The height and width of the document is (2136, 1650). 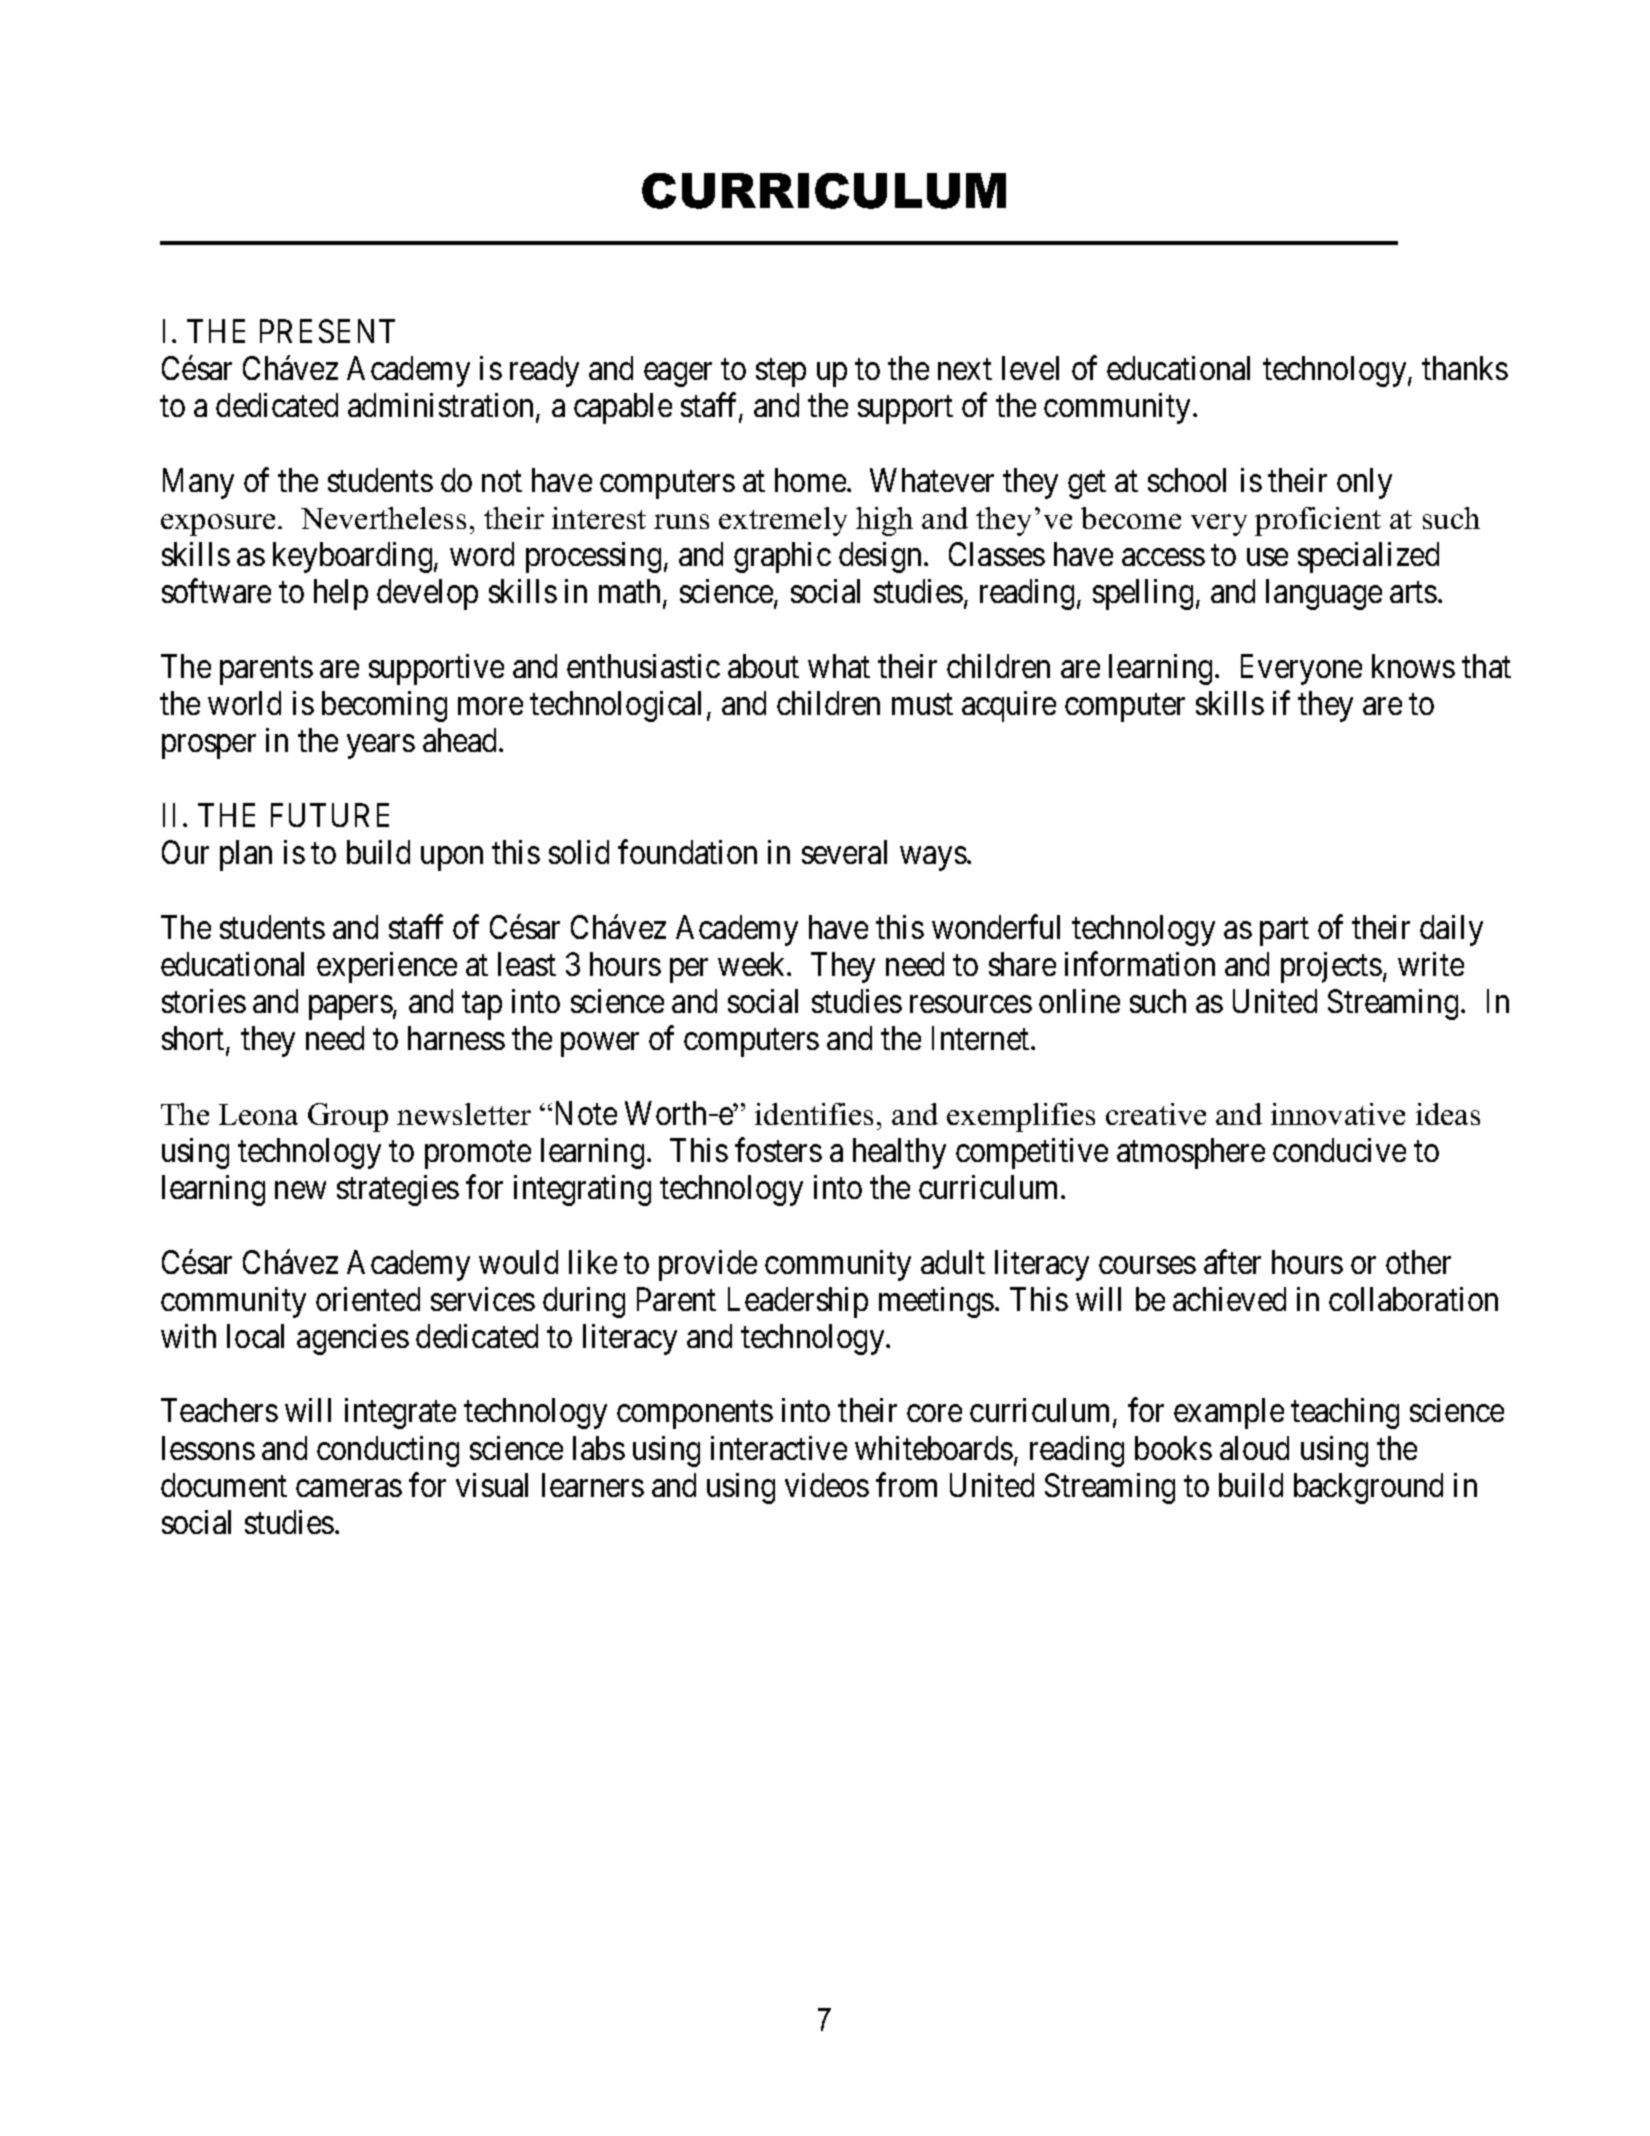 I want to click on PRESENT, so click(x=327, y=331).
